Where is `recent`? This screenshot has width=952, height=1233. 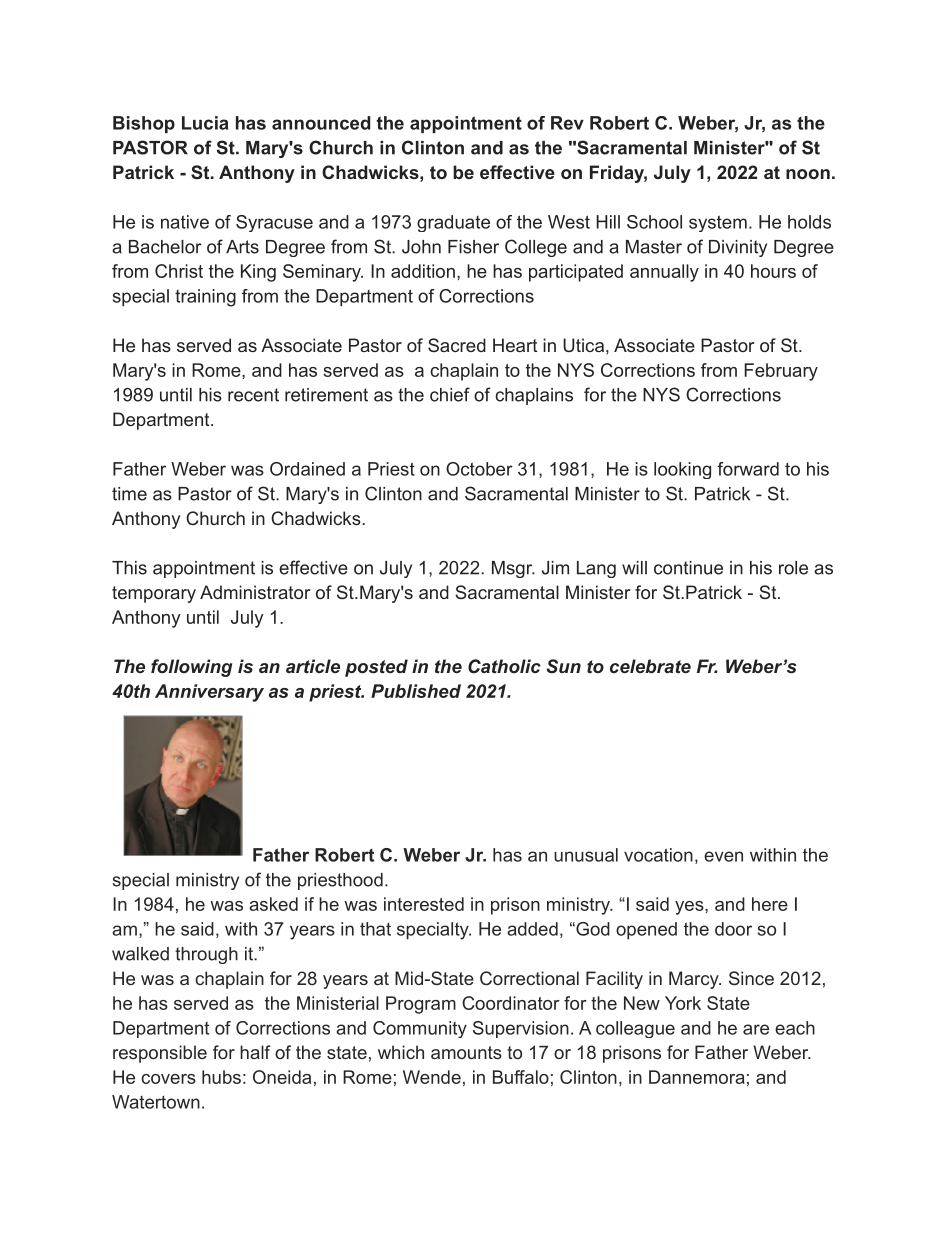 recent is located at coordinates (253, 395).
